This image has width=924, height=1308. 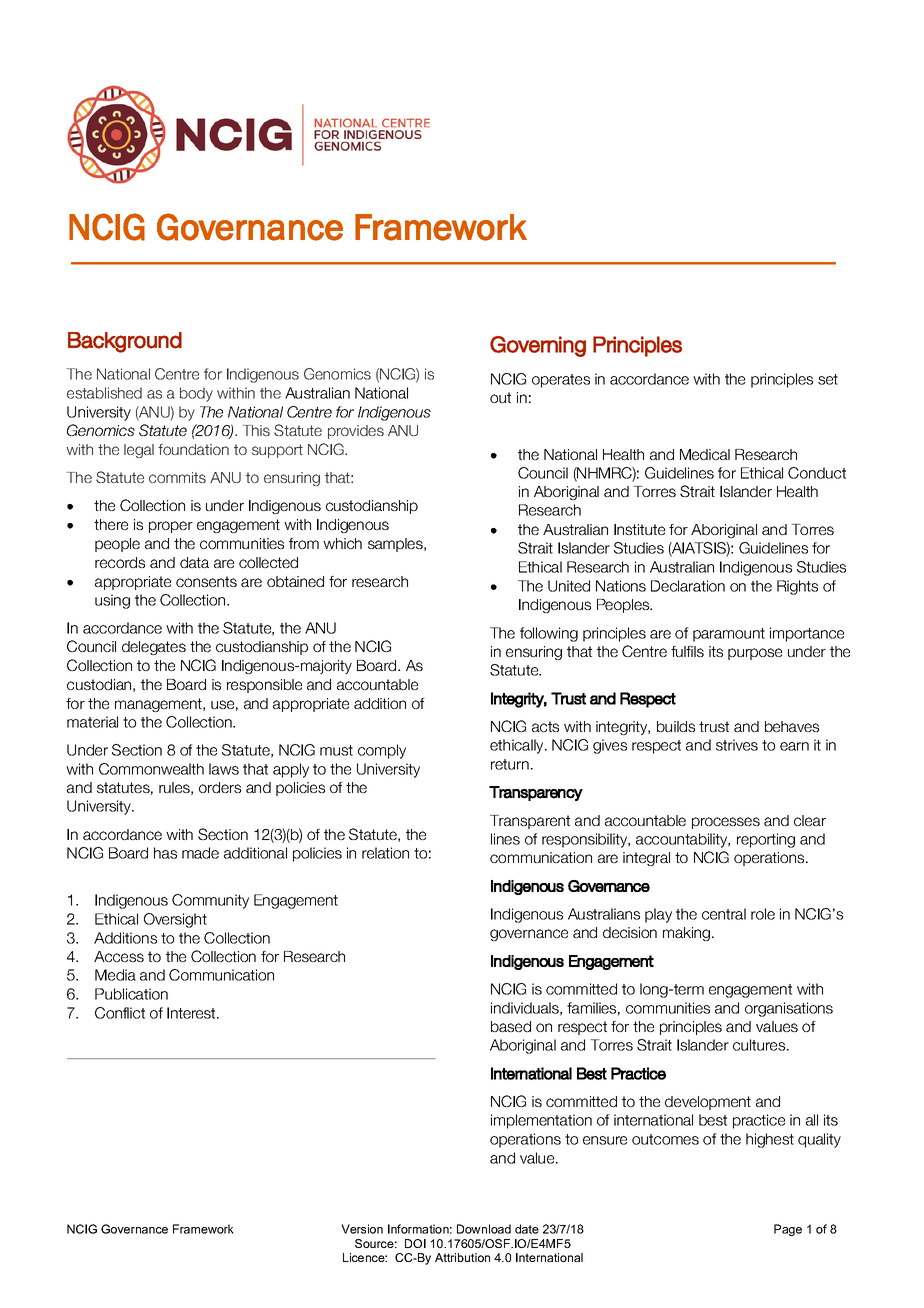 I want to click on Version, so click(x=362, y=1229).
